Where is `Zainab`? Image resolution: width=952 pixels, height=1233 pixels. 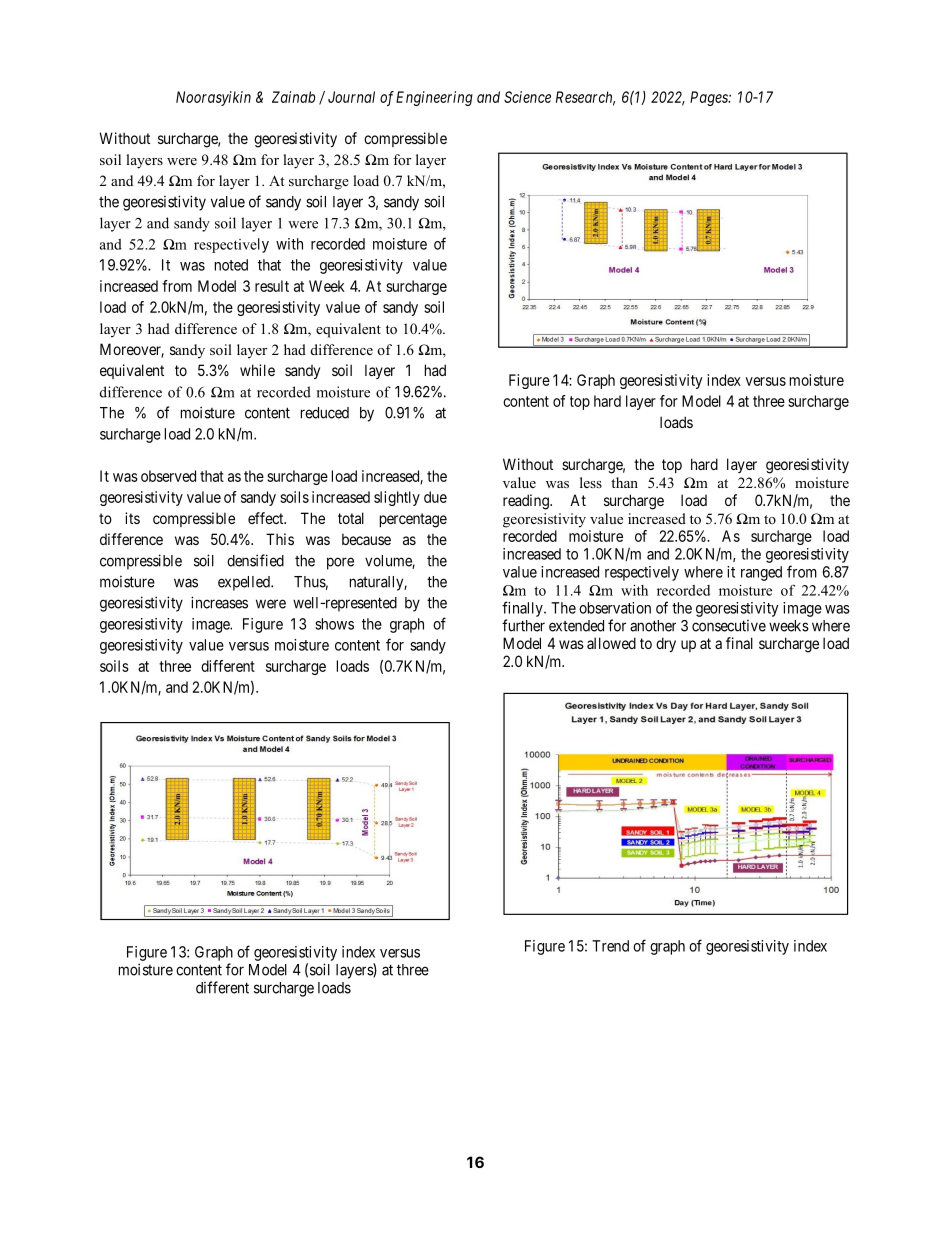
Zainab is located at coordinates (294, 97).
